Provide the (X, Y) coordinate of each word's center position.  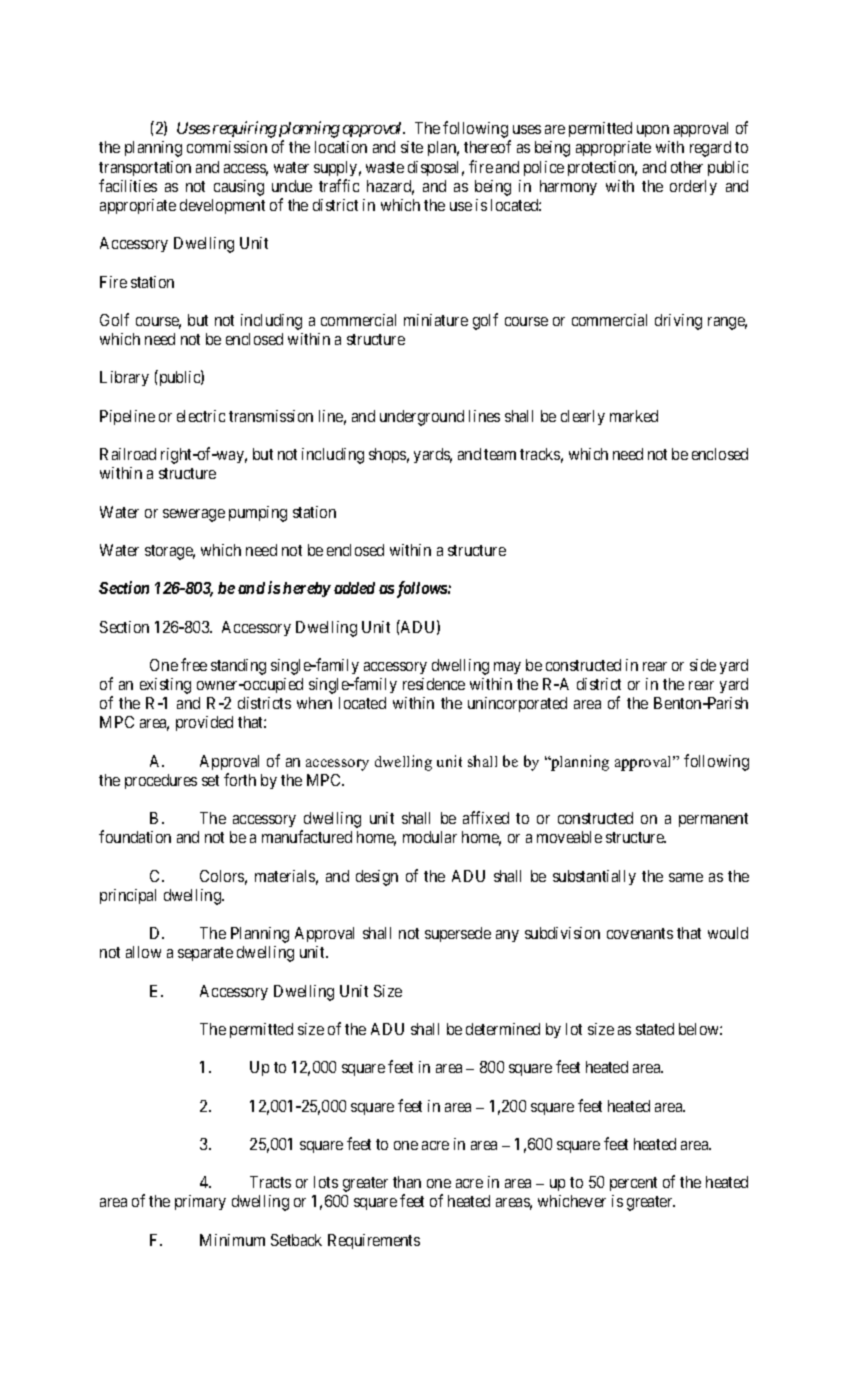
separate (205, 954)
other (687, 167)
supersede (458, 934)
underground (422, 418)
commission (227, 147)
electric (201, 416)
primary (200, 1202)
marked (634, 416)
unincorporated (517, 704)
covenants (640, 933)
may (507, 668)
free (194, 664)
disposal (436, 168)
